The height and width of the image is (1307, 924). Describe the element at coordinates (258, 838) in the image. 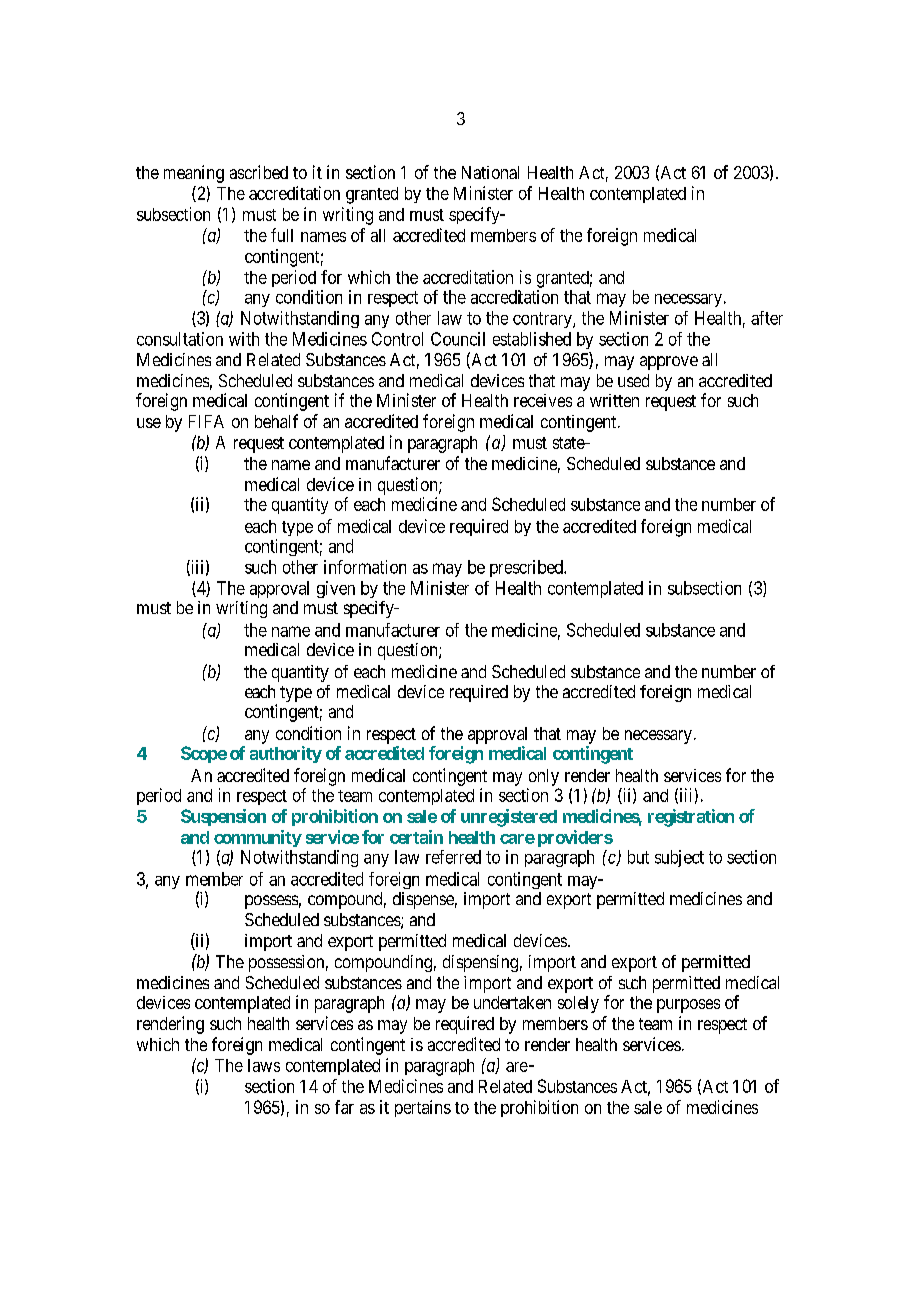

I see `community` at that location.
